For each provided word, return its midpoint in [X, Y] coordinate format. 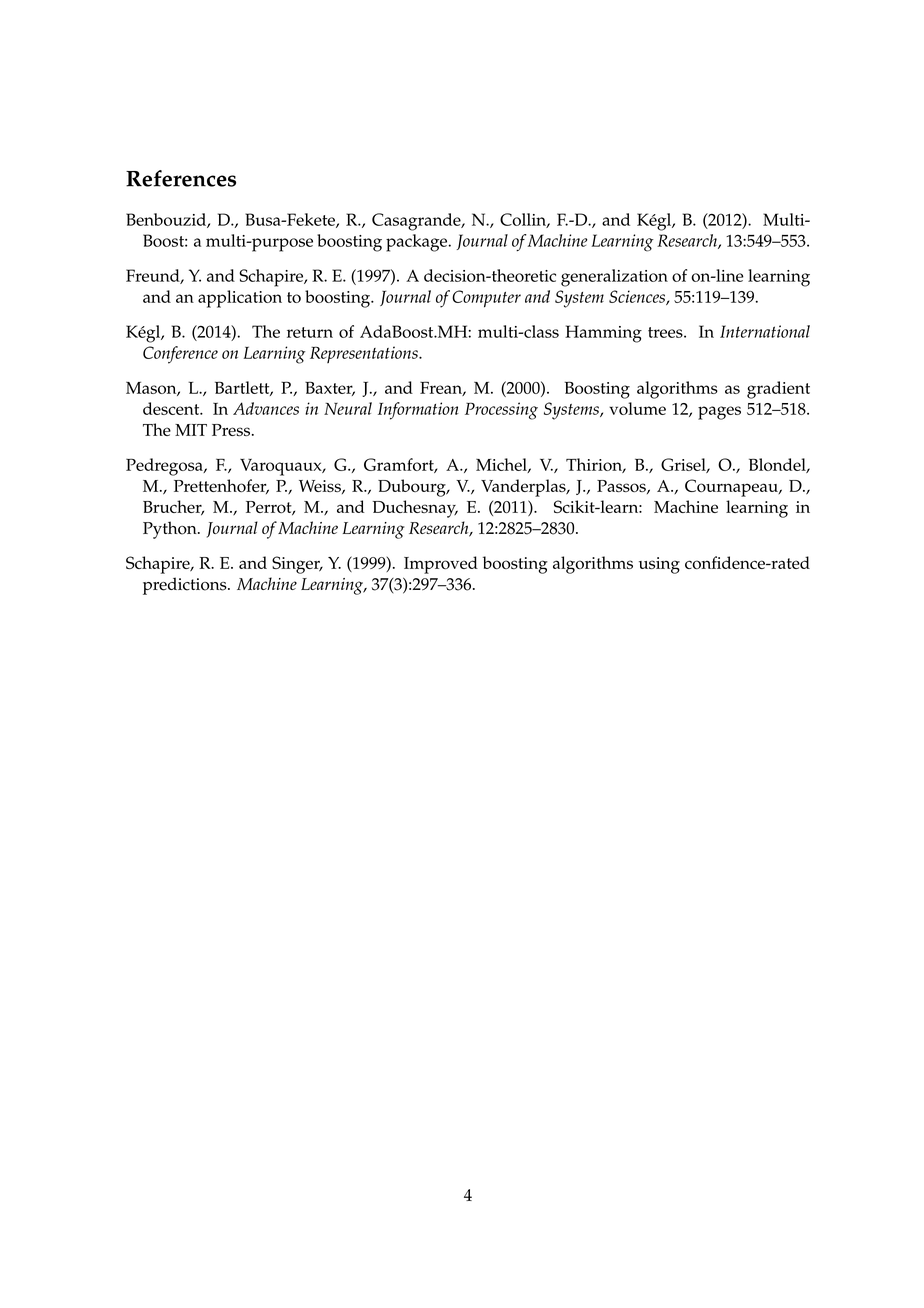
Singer [297, 565]
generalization [614, 278]
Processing [501, 411]
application [240, 299]
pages [719, 413]
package [418, 243]
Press [231, 430]
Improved [441, 565]
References [181, 178]
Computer [486, 299]
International [765, 331]
